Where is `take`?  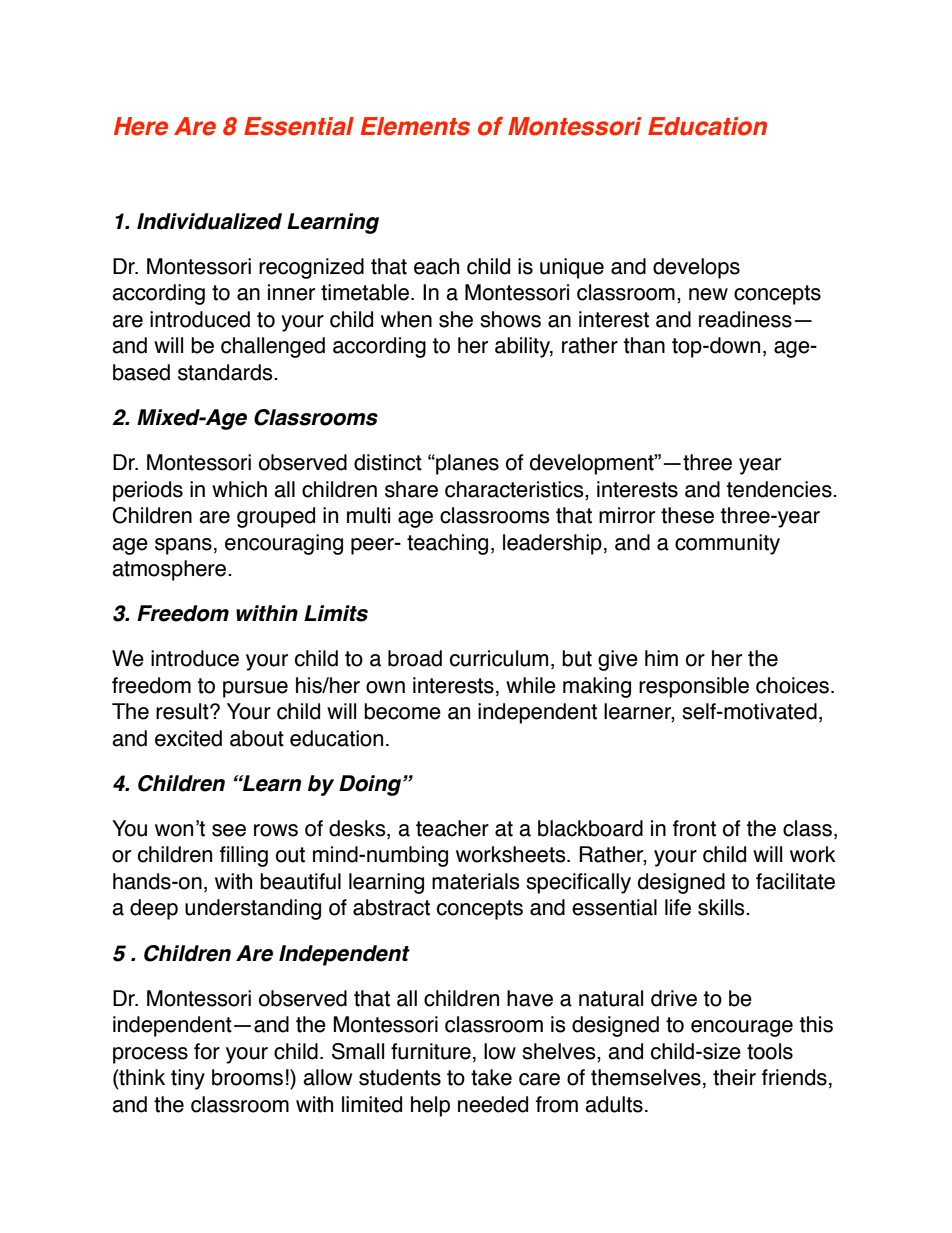
take is located at coordinates (491, 1077).
